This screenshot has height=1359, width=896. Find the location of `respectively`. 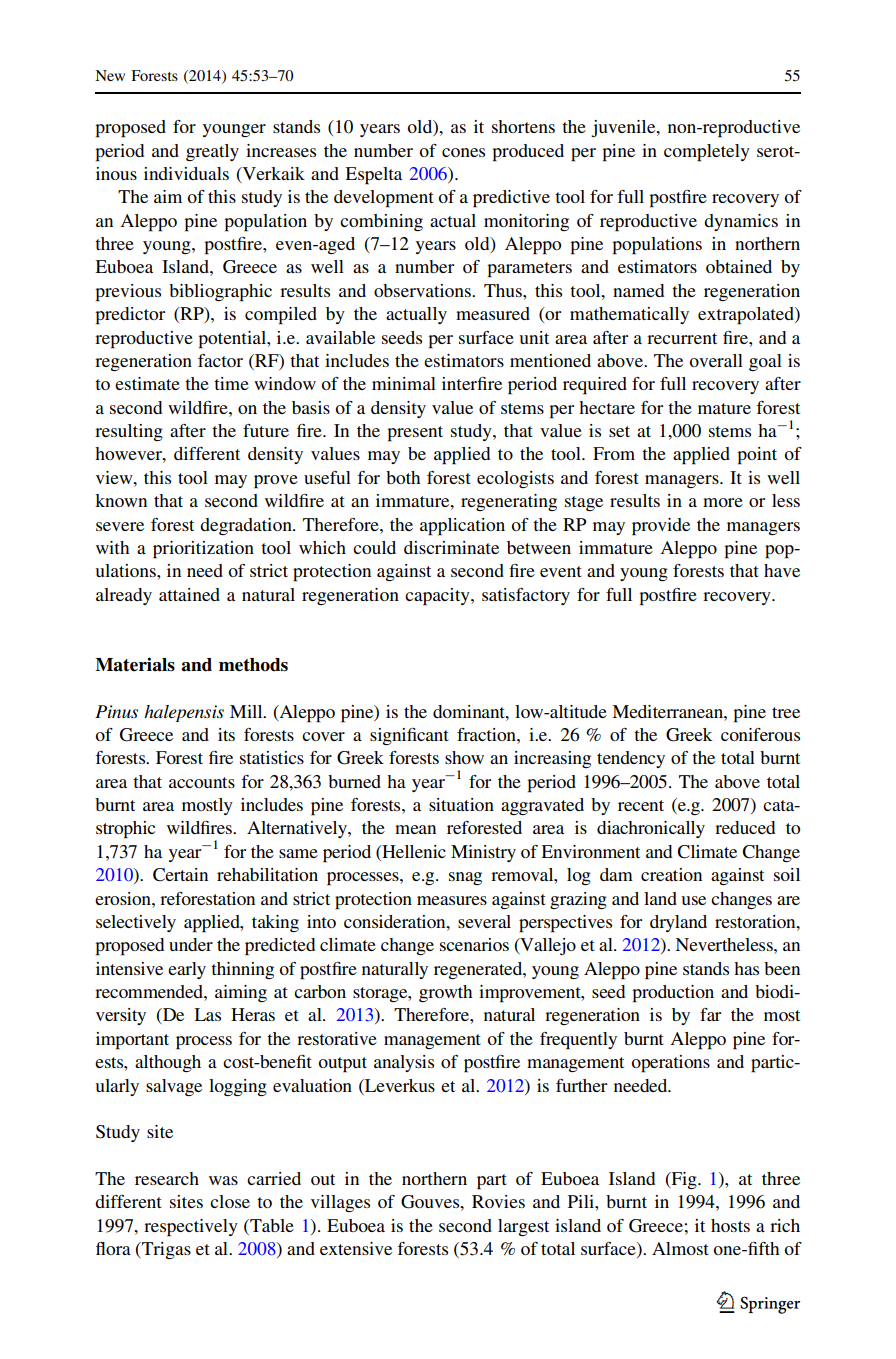

respectively is located at coordinates (191, 1228).
